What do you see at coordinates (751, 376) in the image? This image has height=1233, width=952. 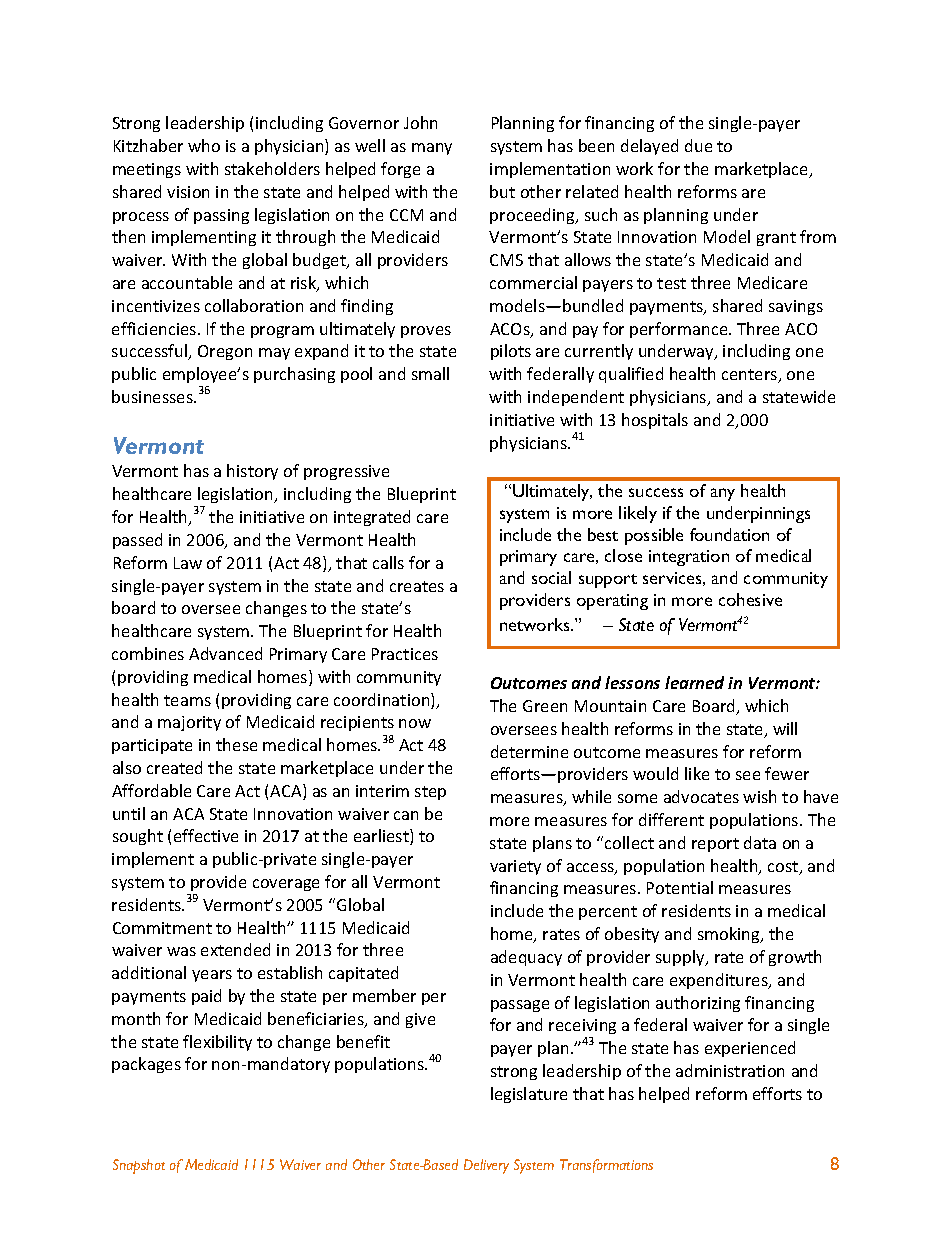 I see `centers` at bounding box center [751, 376].
